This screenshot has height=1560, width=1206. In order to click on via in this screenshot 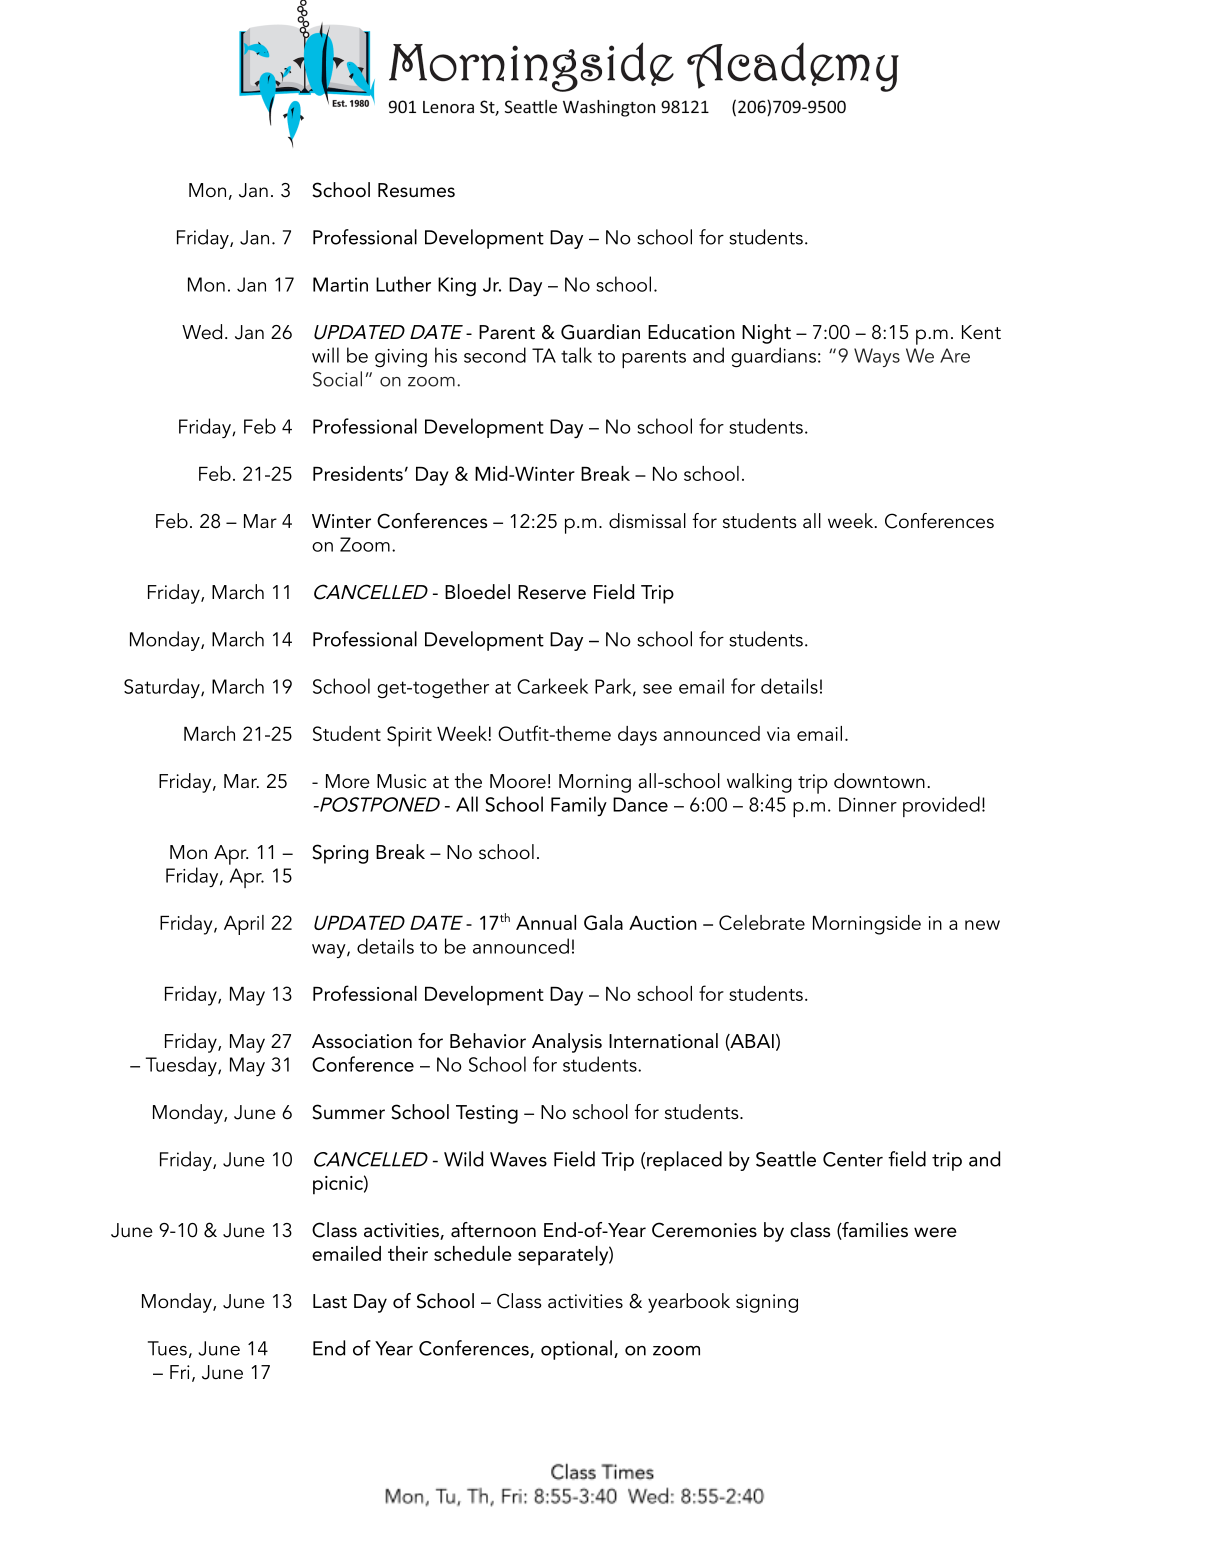, I will do `click(778, 734)`.
